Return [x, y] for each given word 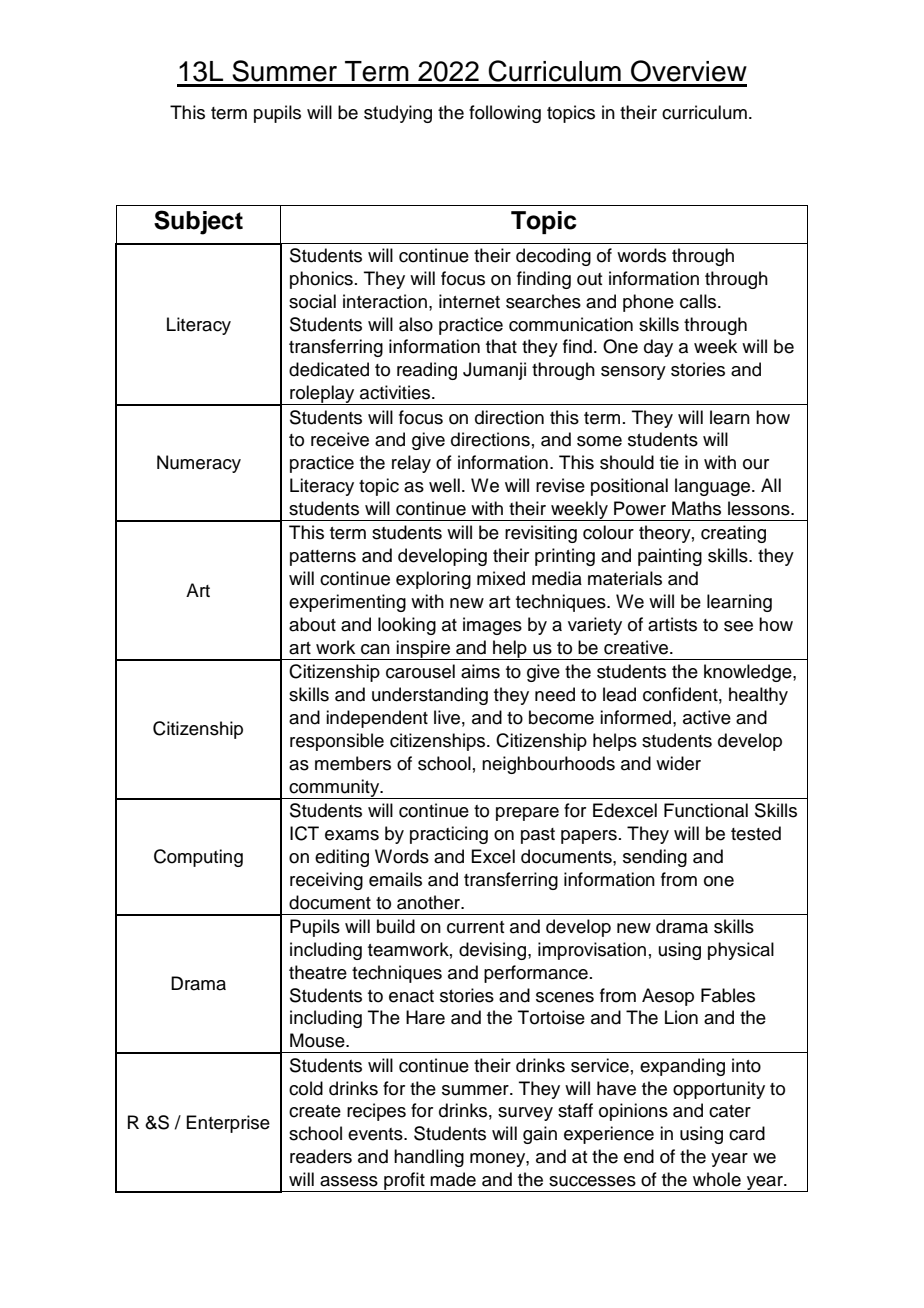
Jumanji [494, 371]
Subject [198, 222]
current [475, 927]
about [312, 624]
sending [655, 858]
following [505, 114]
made [453, 1179]
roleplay [322, 395]
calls [699, 301]
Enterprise [228, 1124]
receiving [326, 881]
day [658, 348]
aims [480, 671]
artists [672, 624]
